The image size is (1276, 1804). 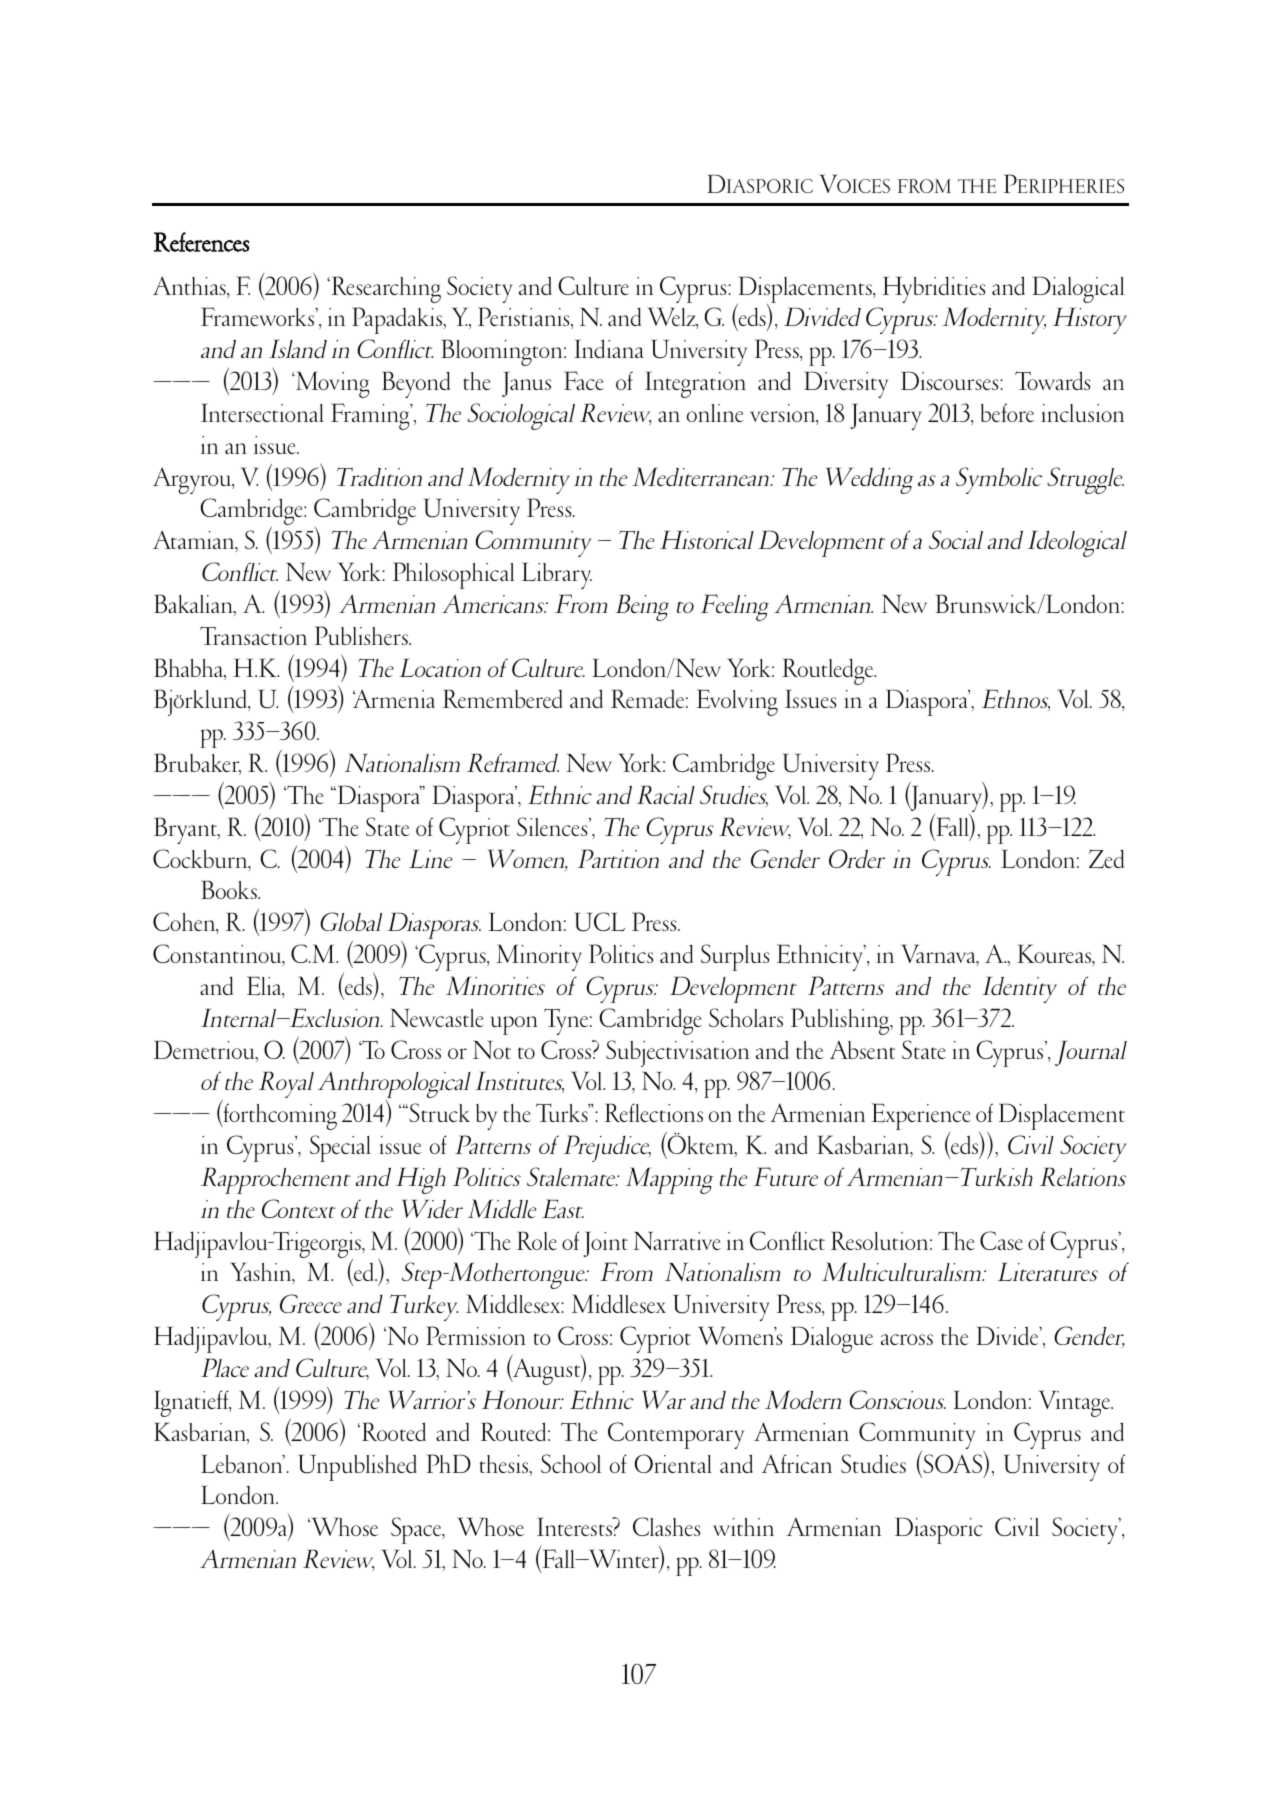 What do you see at coordinates (197, 764) in the document?
I see `Brubaker` at bounding box center [197, 764].
